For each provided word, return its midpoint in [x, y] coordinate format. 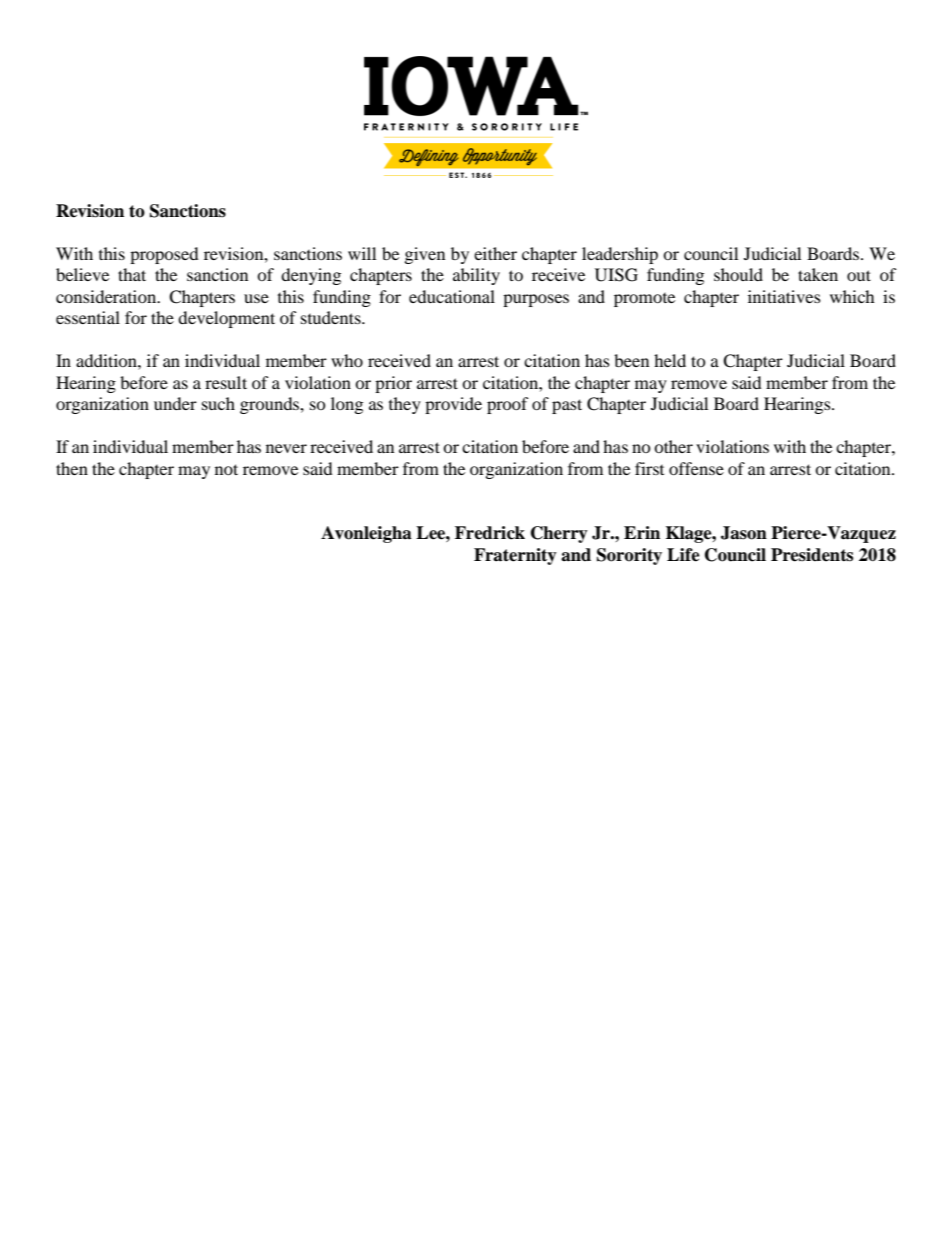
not [226, 469]
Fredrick [490, 533]
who [347, 360]
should [738, 274]
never [286, 448]
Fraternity [515, 556]
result [226, 382]
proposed [164, 255]
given [425, 255]
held [670, 360]
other [673, 446]
